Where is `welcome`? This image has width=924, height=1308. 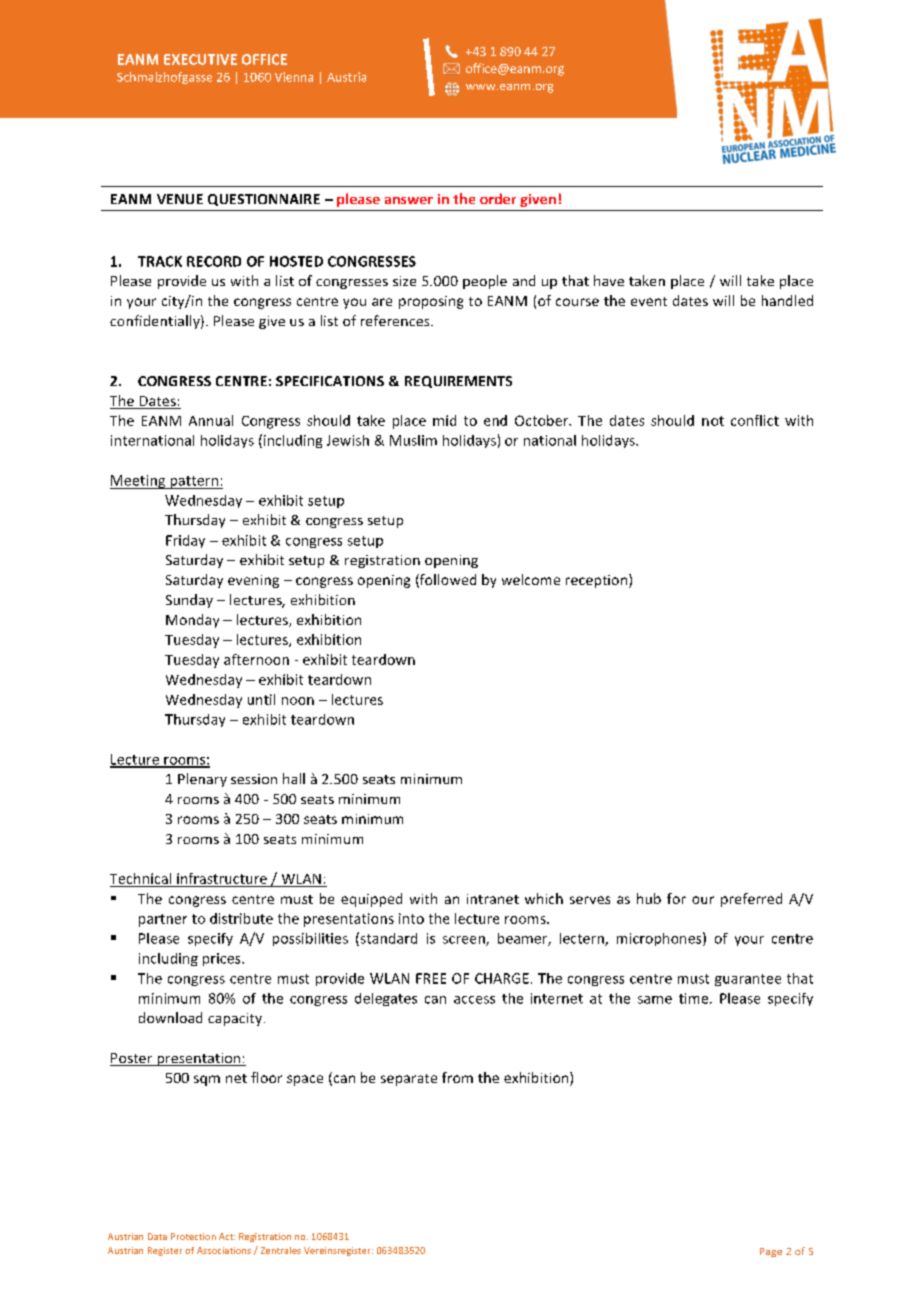
welcome is located at coordinates (531, 579).
